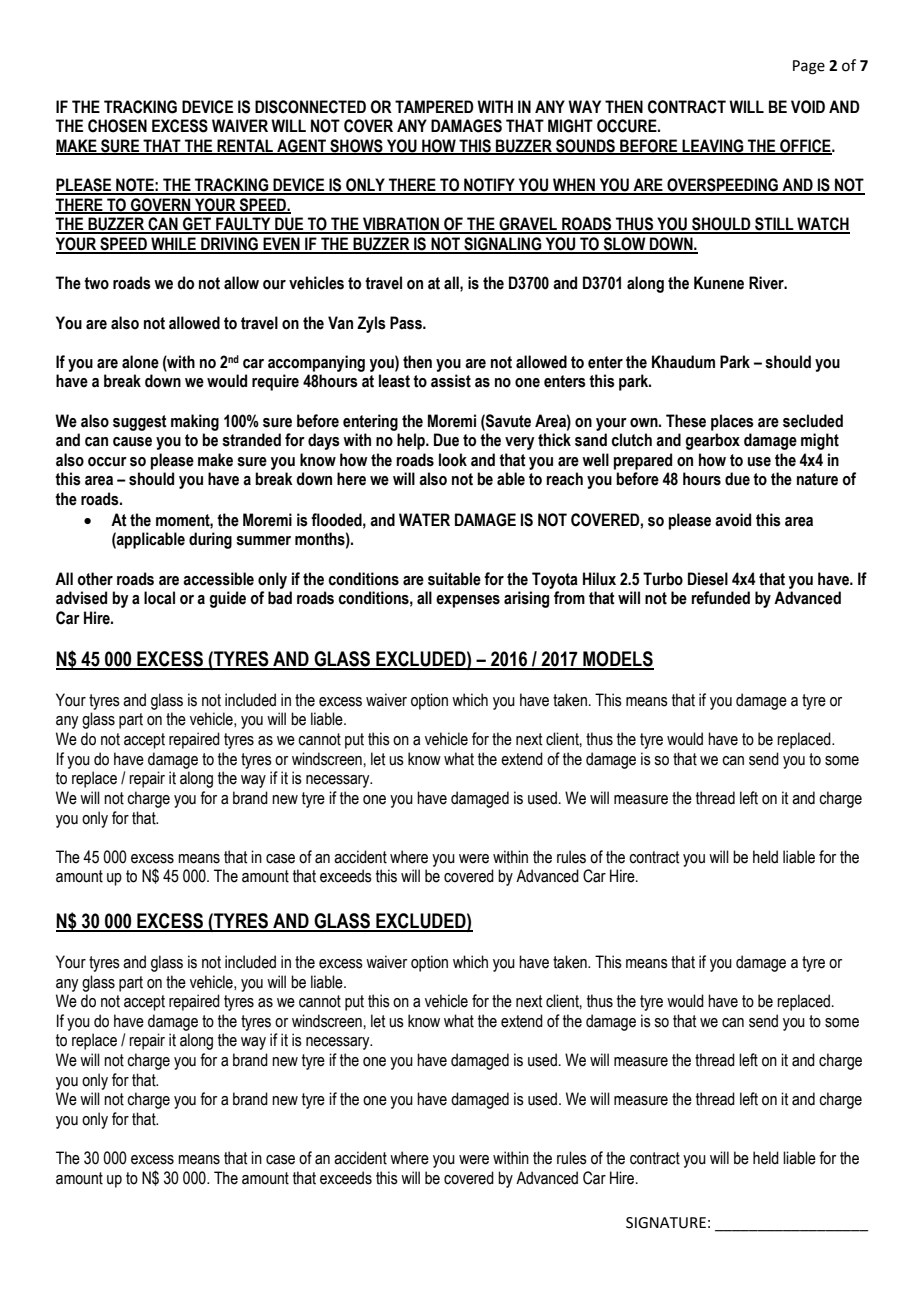 This image has height=1308, width=924. Describe the element at coordinates (774, 225) in the image. I see `STILL` at that location.
